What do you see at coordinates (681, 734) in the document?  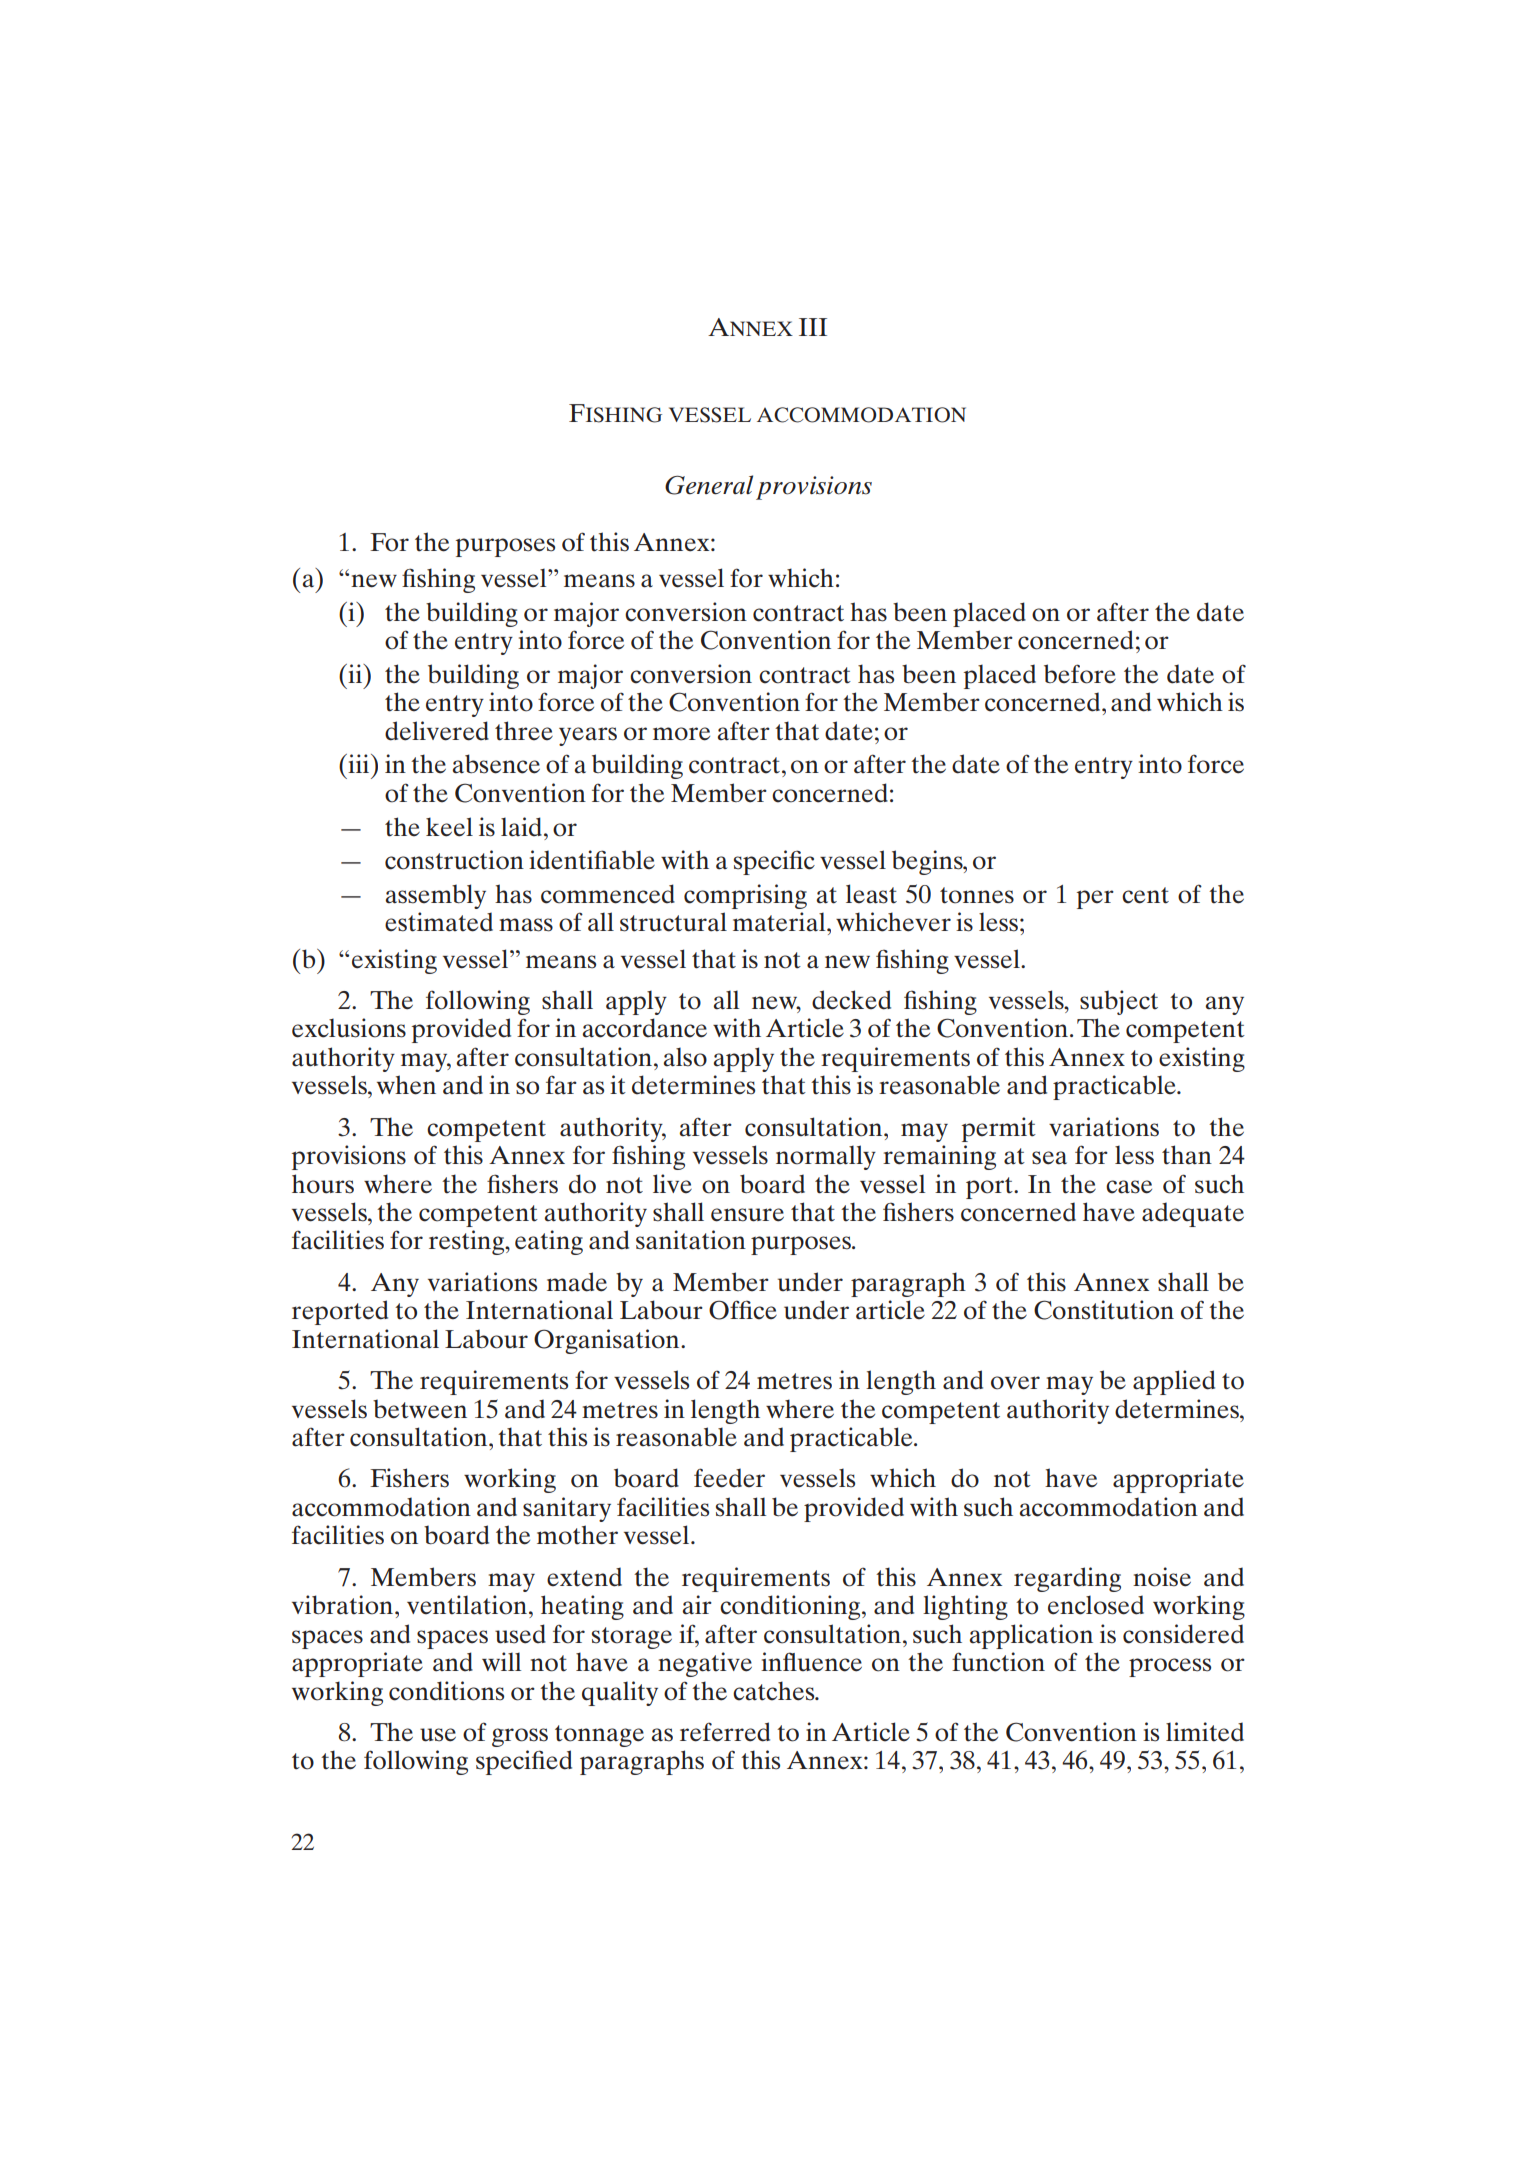 I see `more` at bounding box center [681, 734].
